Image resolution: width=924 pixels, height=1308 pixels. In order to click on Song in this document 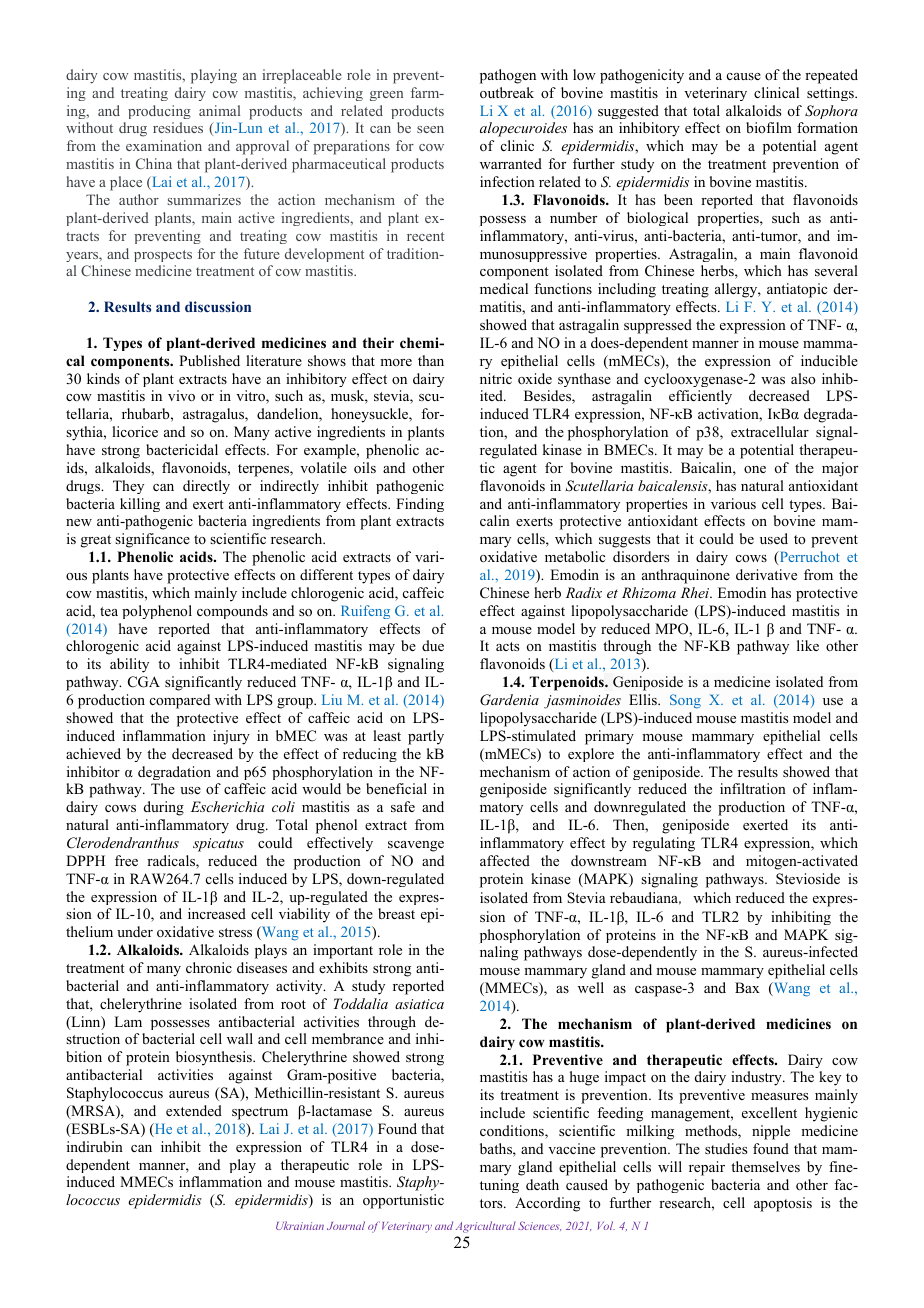, I will do `click(685, 701)`.
